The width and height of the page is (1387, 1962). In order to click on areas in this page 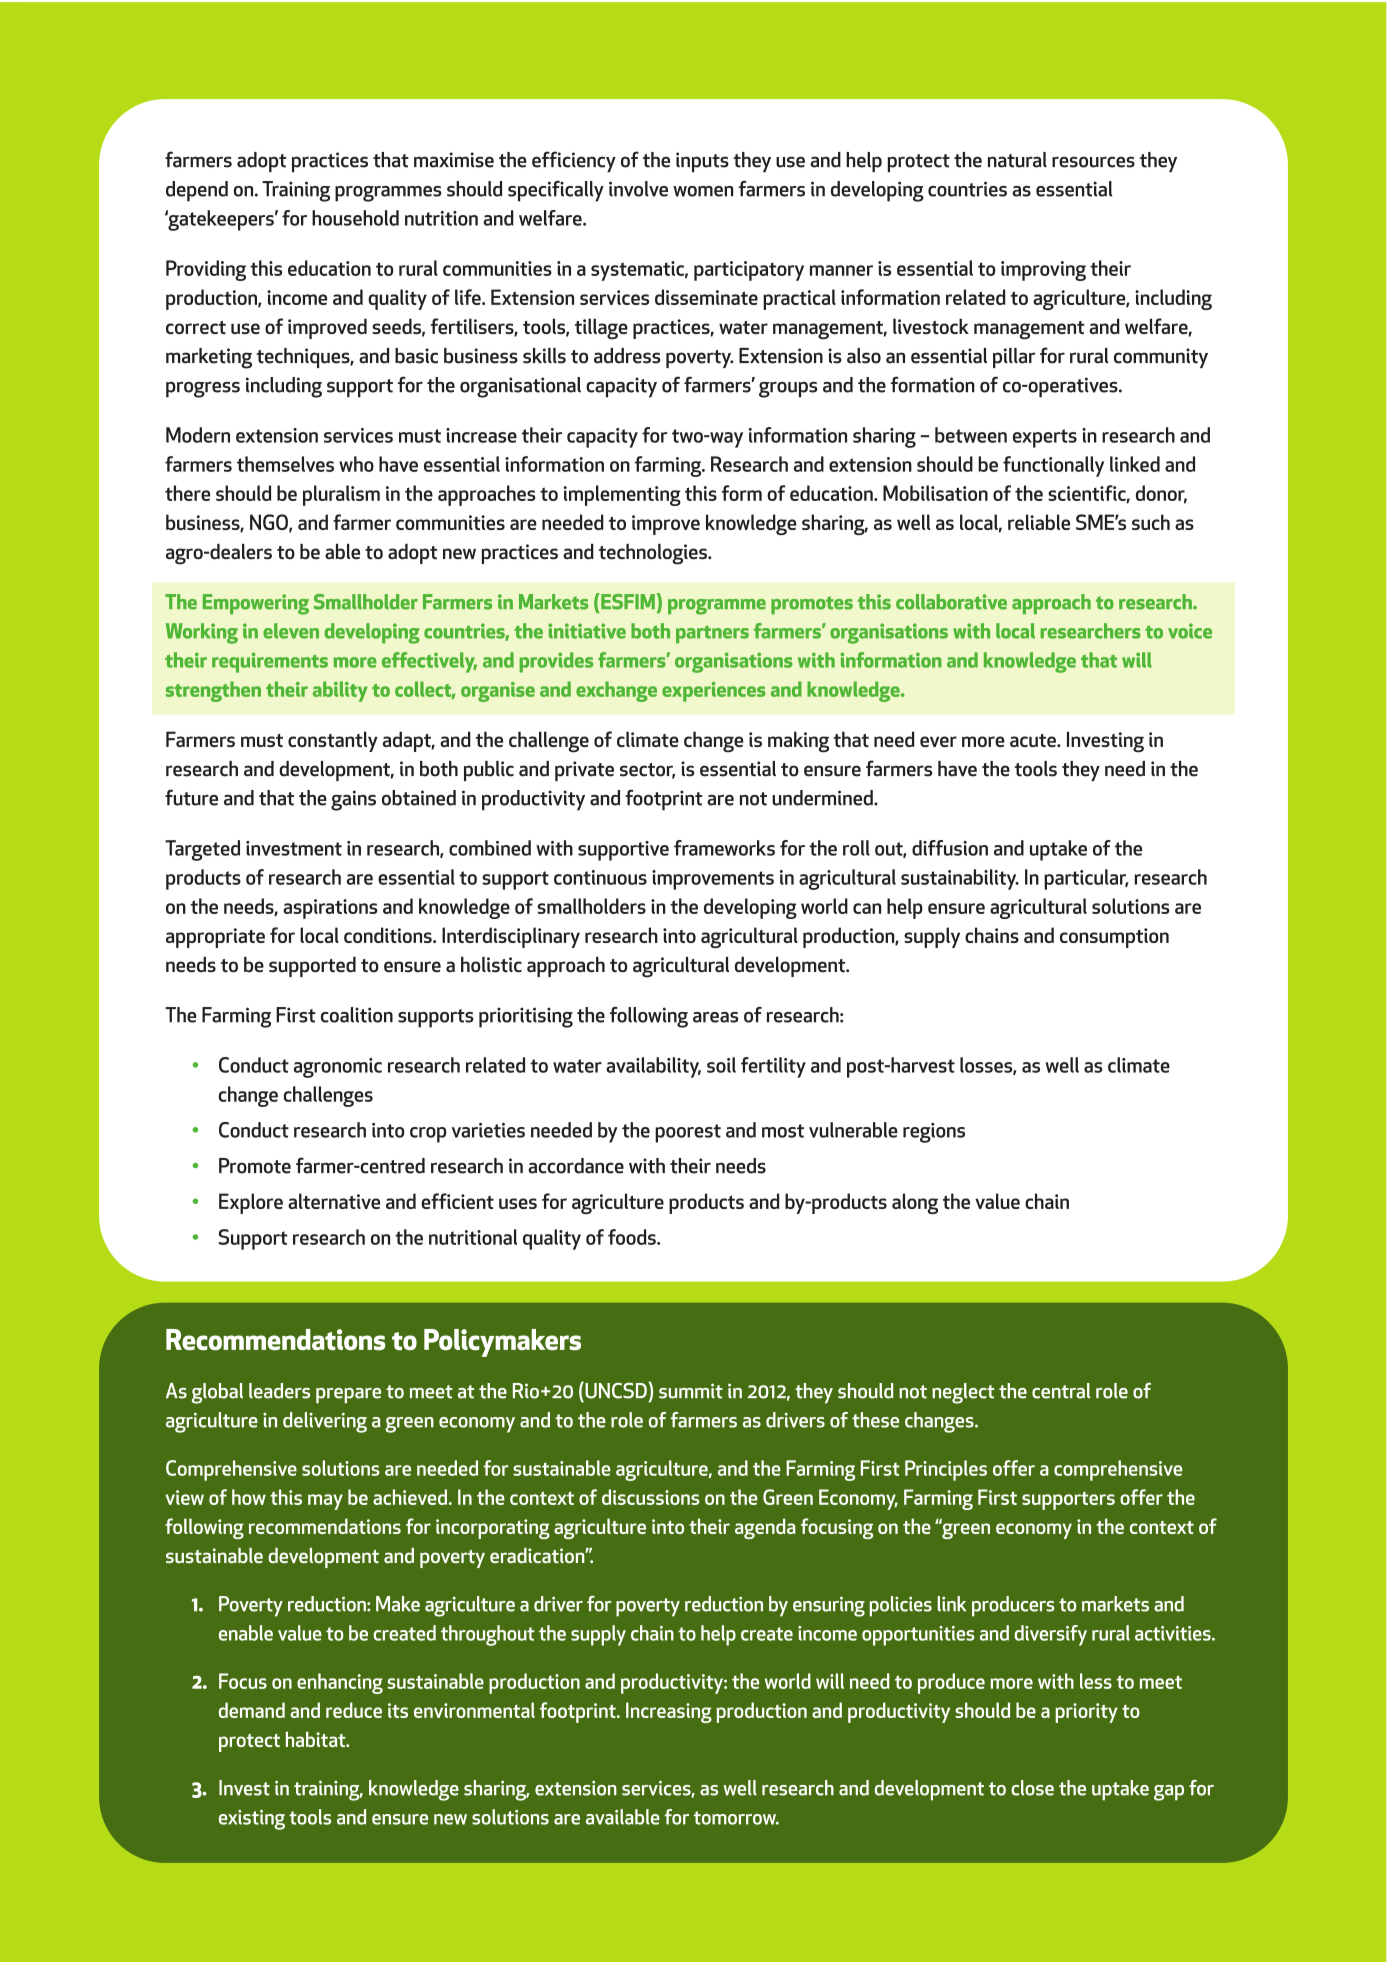, I will do `click(715, 1017)`.
